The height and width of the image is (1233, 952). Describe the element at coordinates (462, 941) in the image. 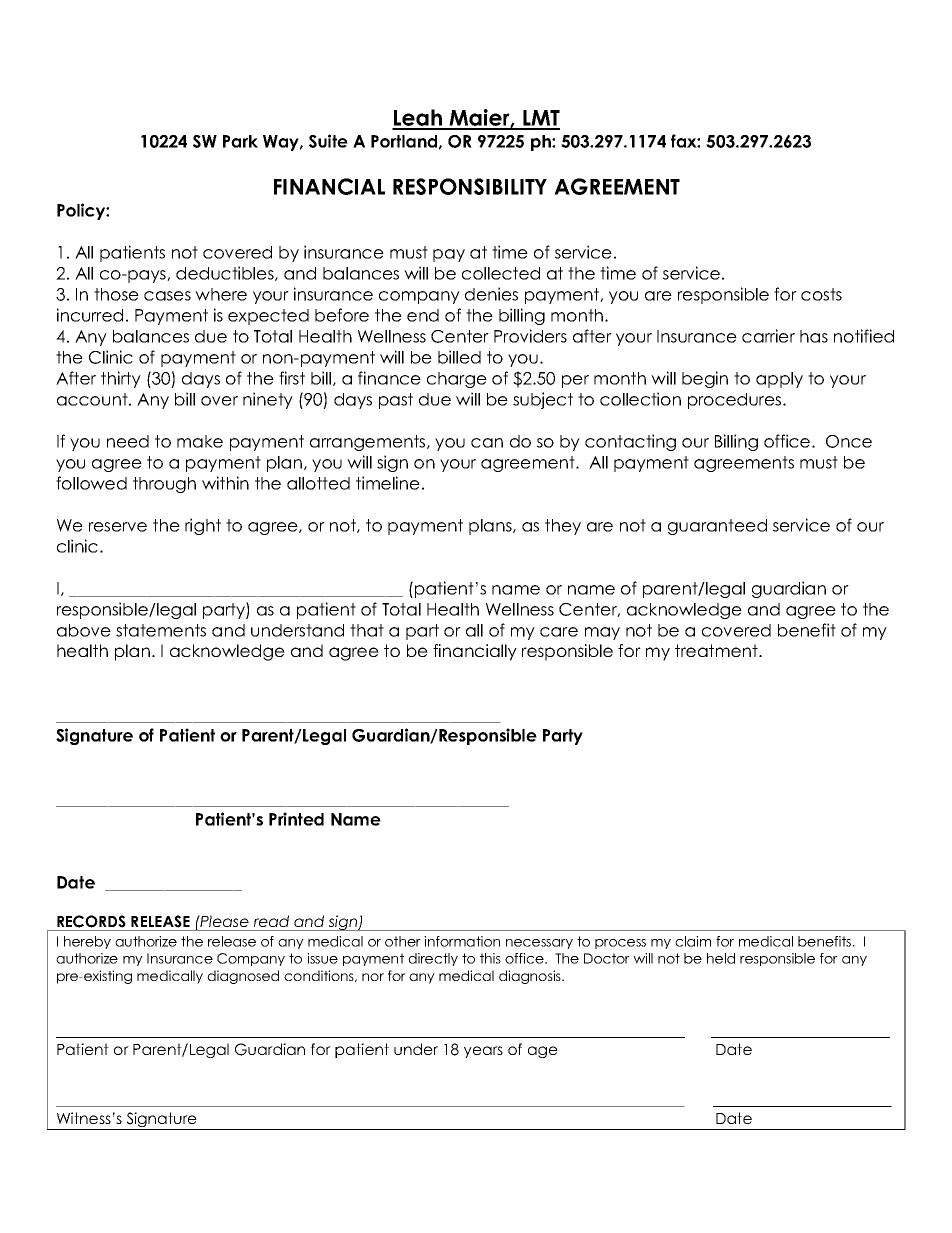

I see `information` at that location.
